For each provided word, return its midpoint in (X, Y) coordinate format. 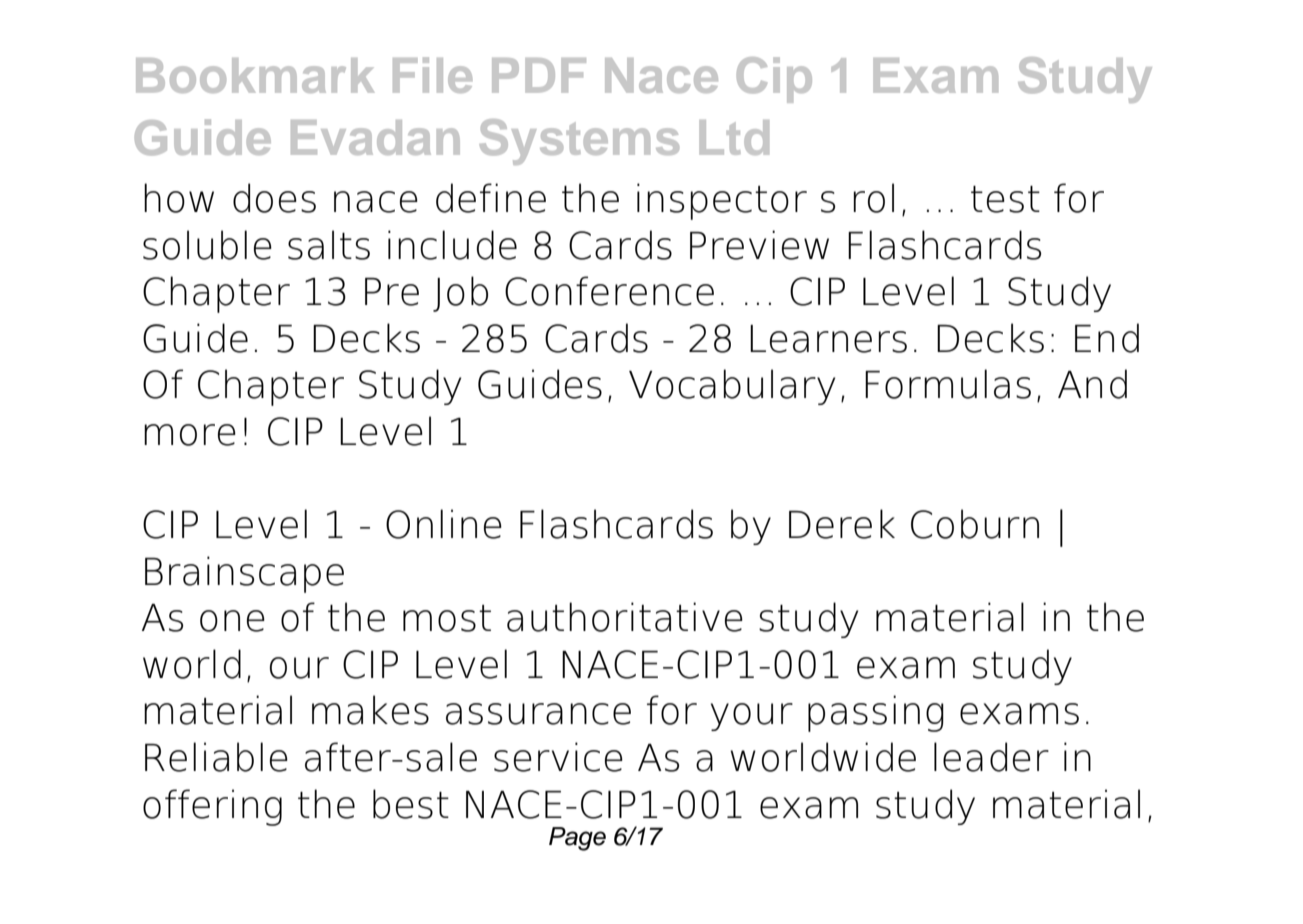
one (232, 621)
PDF (539, 75)
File (432, 75)
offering (212, 807)
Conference (609, 291)
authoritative (625, 617)
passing (876, 713)
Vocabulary (732, 387)
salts (329, 245)
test (1005, 199)
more (190, 435)
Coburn (975, 524)
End (1107, 338)
